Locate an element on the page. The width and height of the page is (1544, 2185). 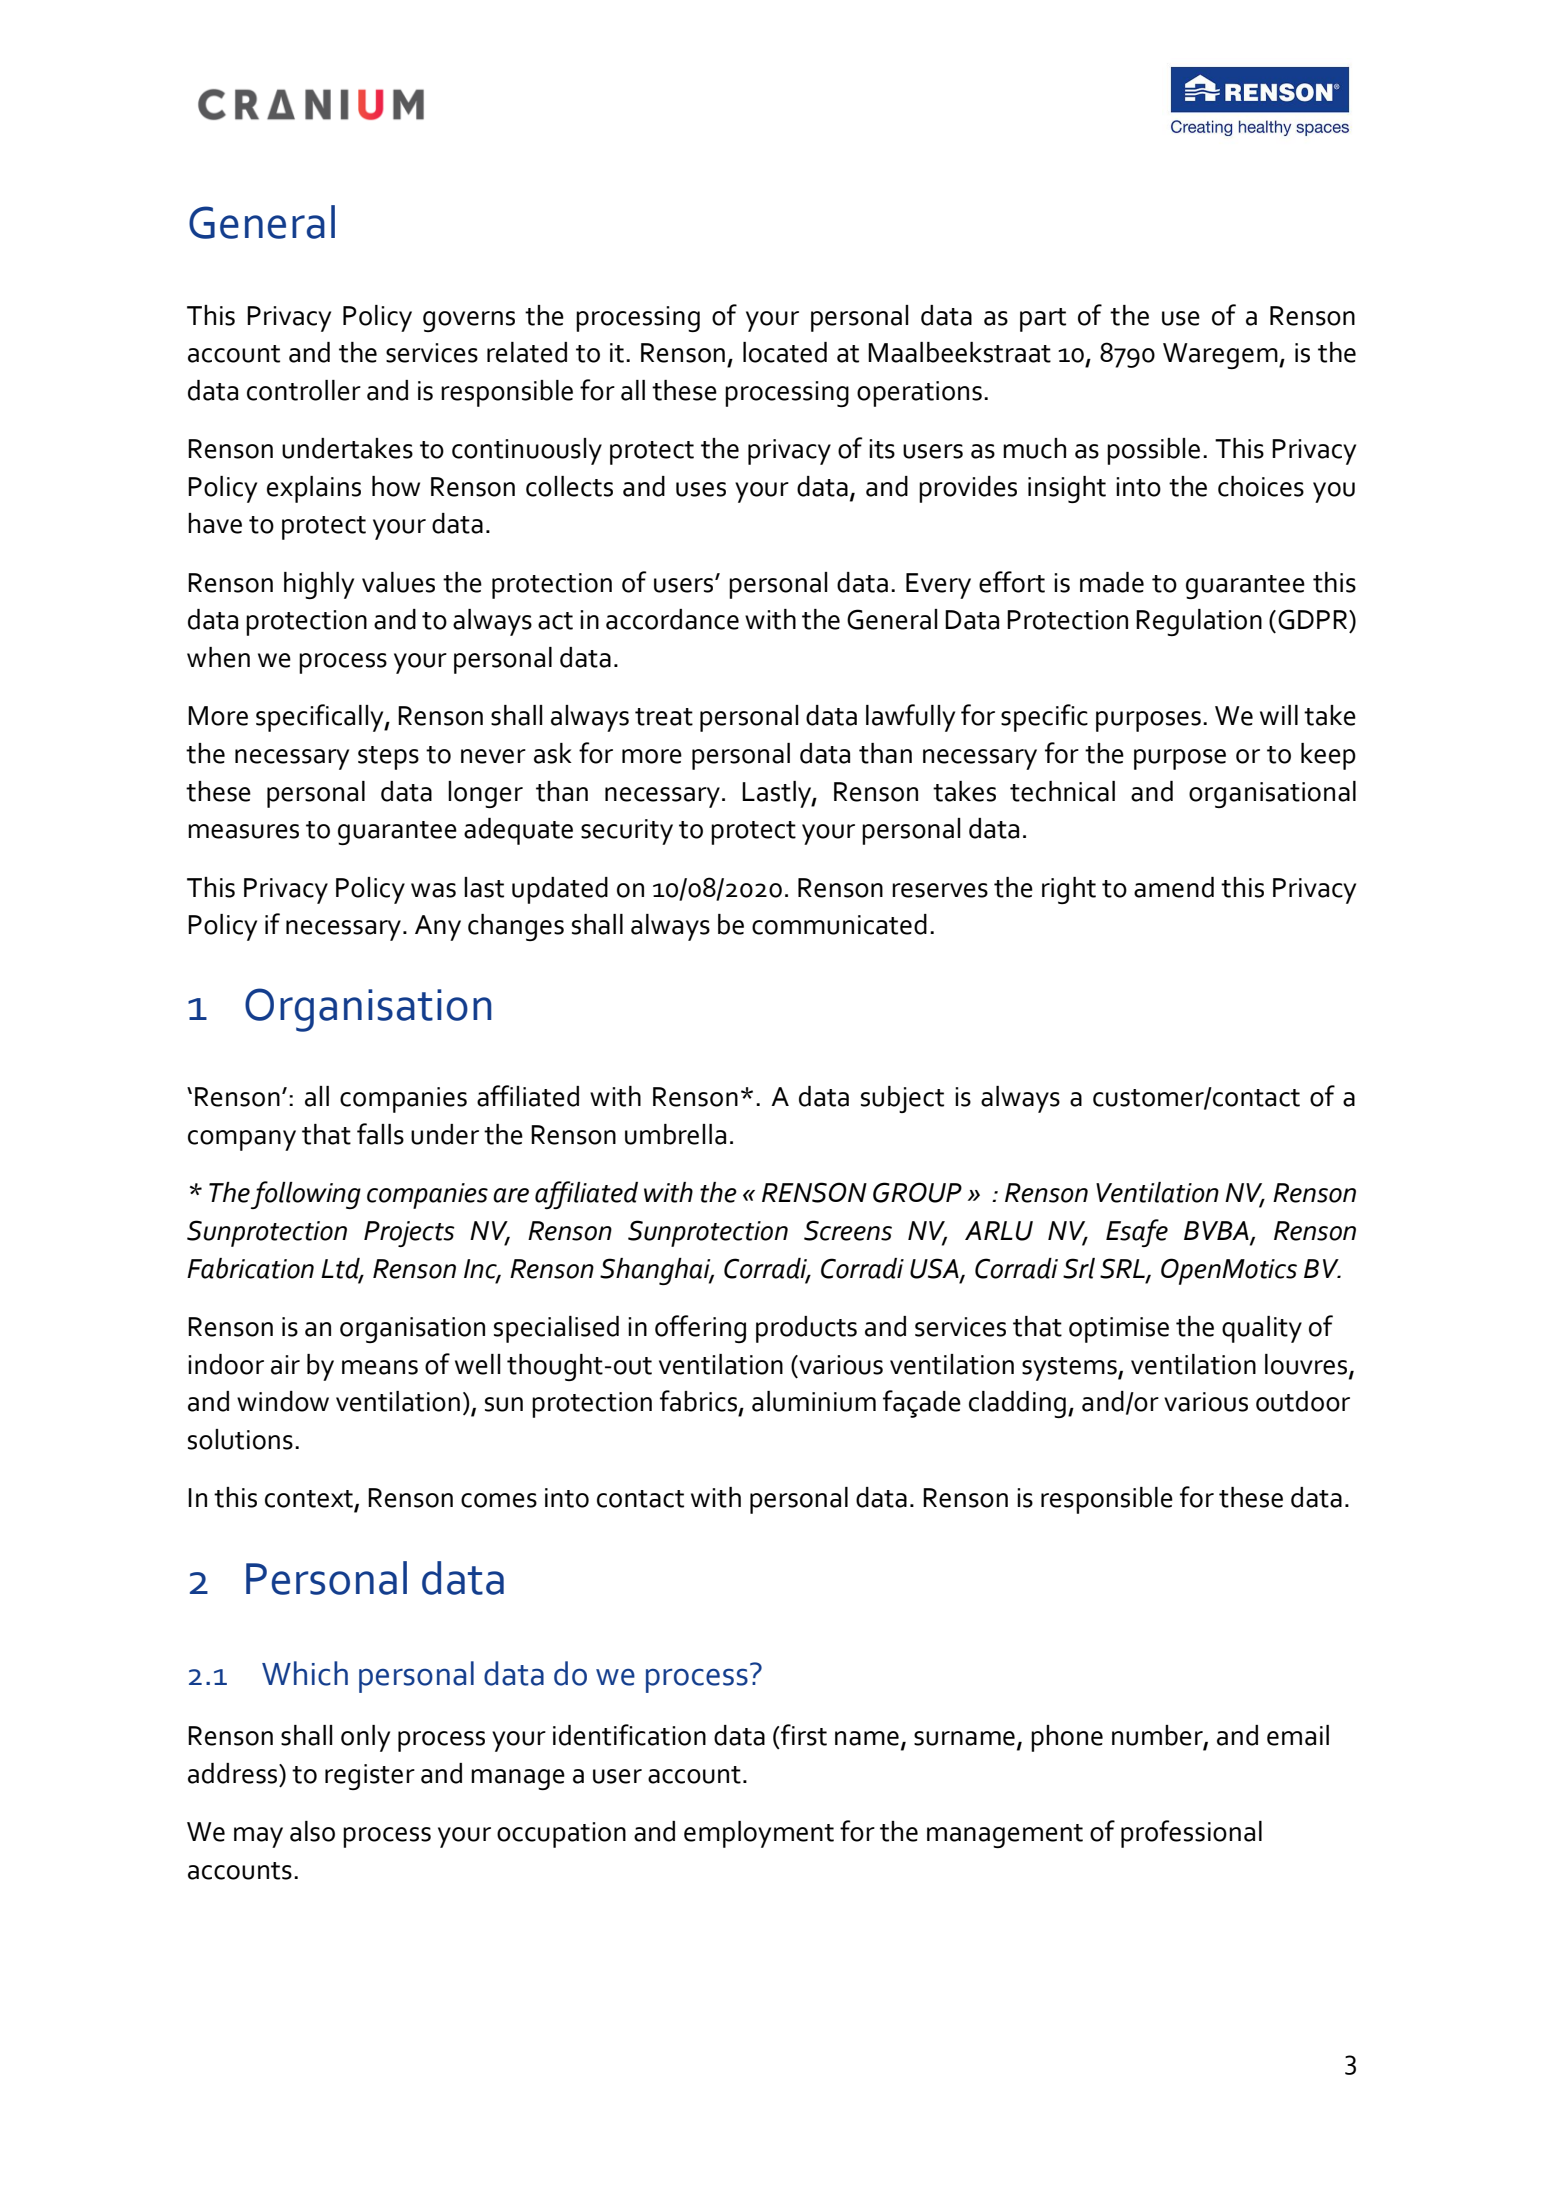
amend is located at coordinates (1174, 887).
